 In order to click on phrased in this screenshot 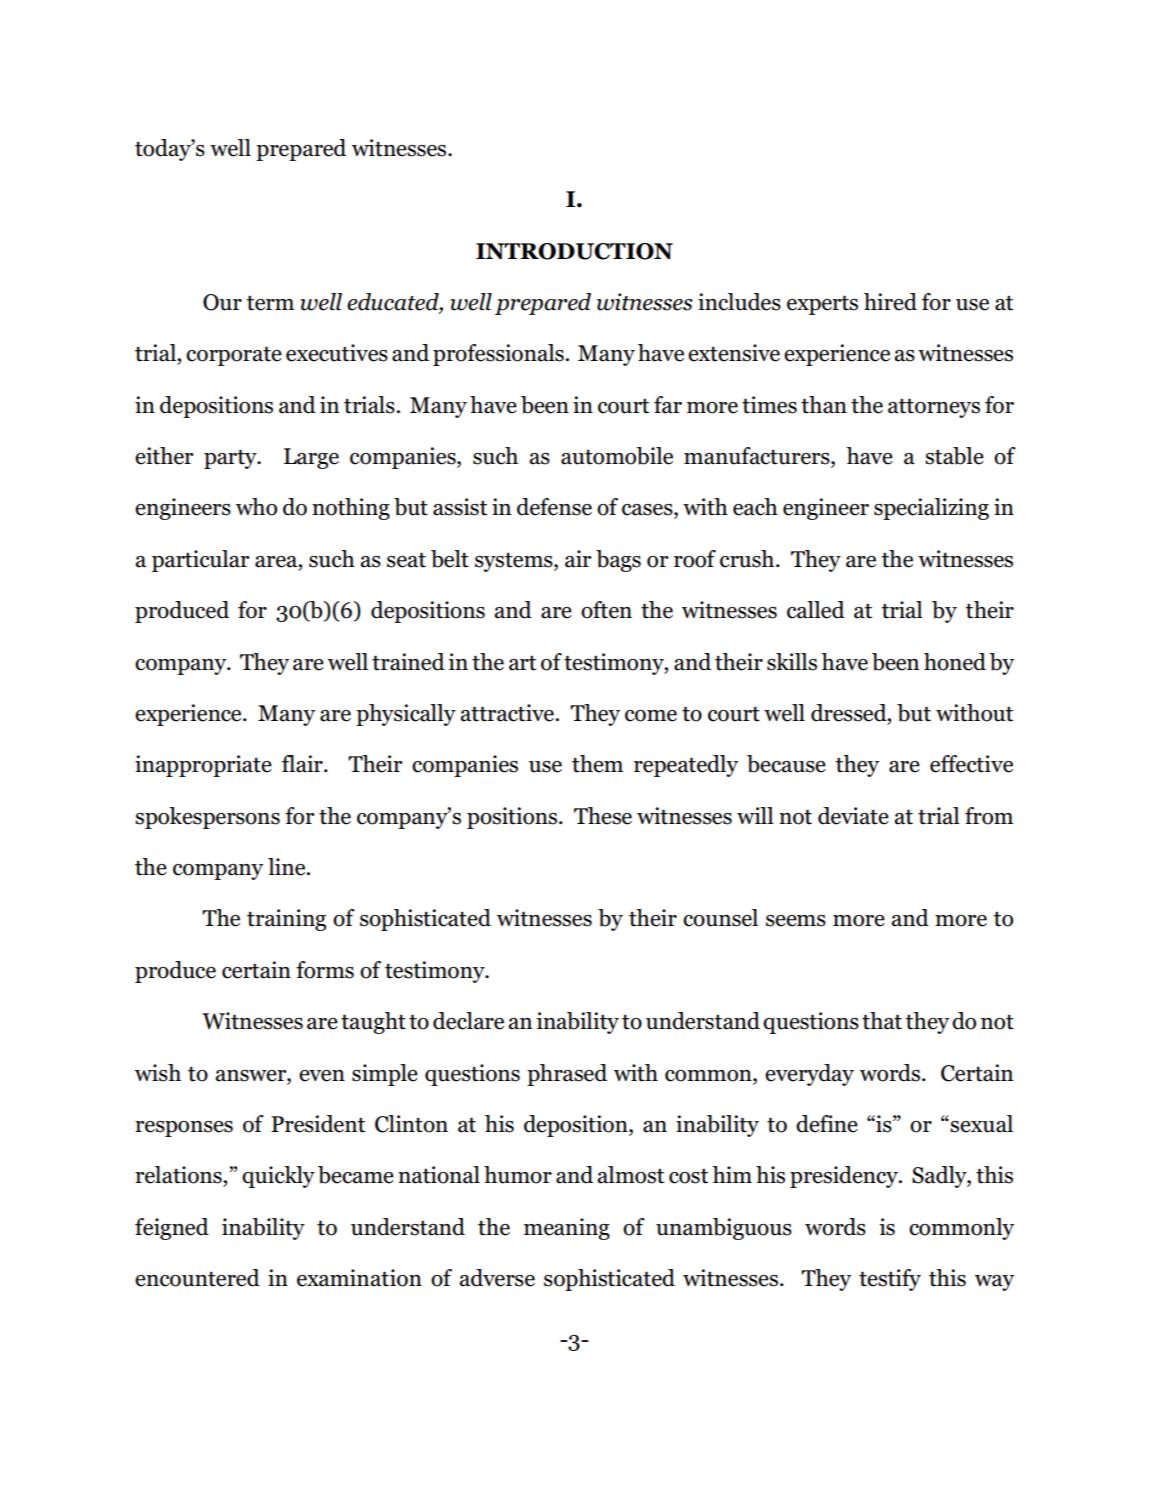, I will do `click(567, 1075)`.
